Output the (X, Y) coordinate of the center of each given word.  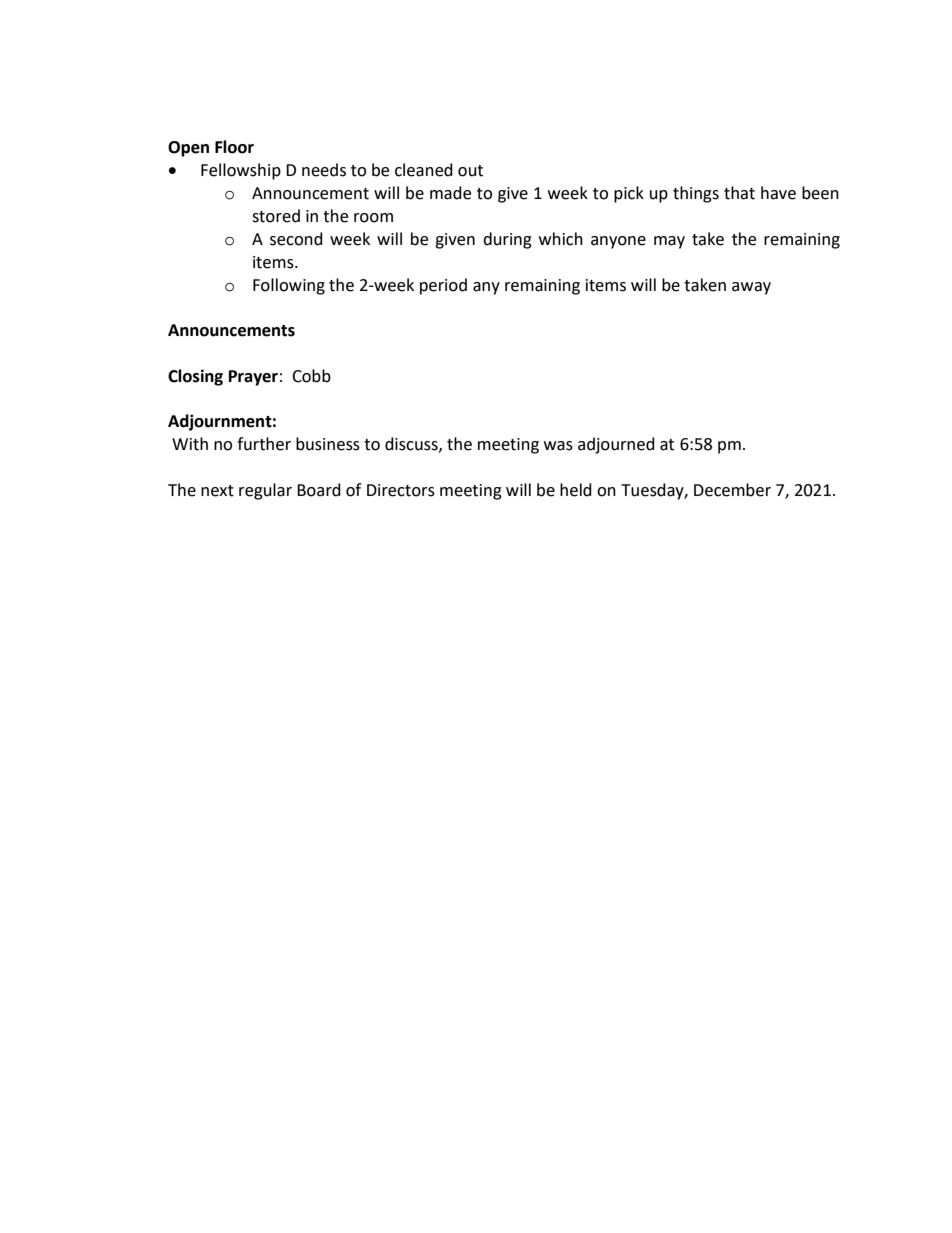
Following (289, 286)
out (470, 171)
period (443, 286)
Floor (234, 147)
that (739, 193)
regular (265, 491)
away (751, 288)
